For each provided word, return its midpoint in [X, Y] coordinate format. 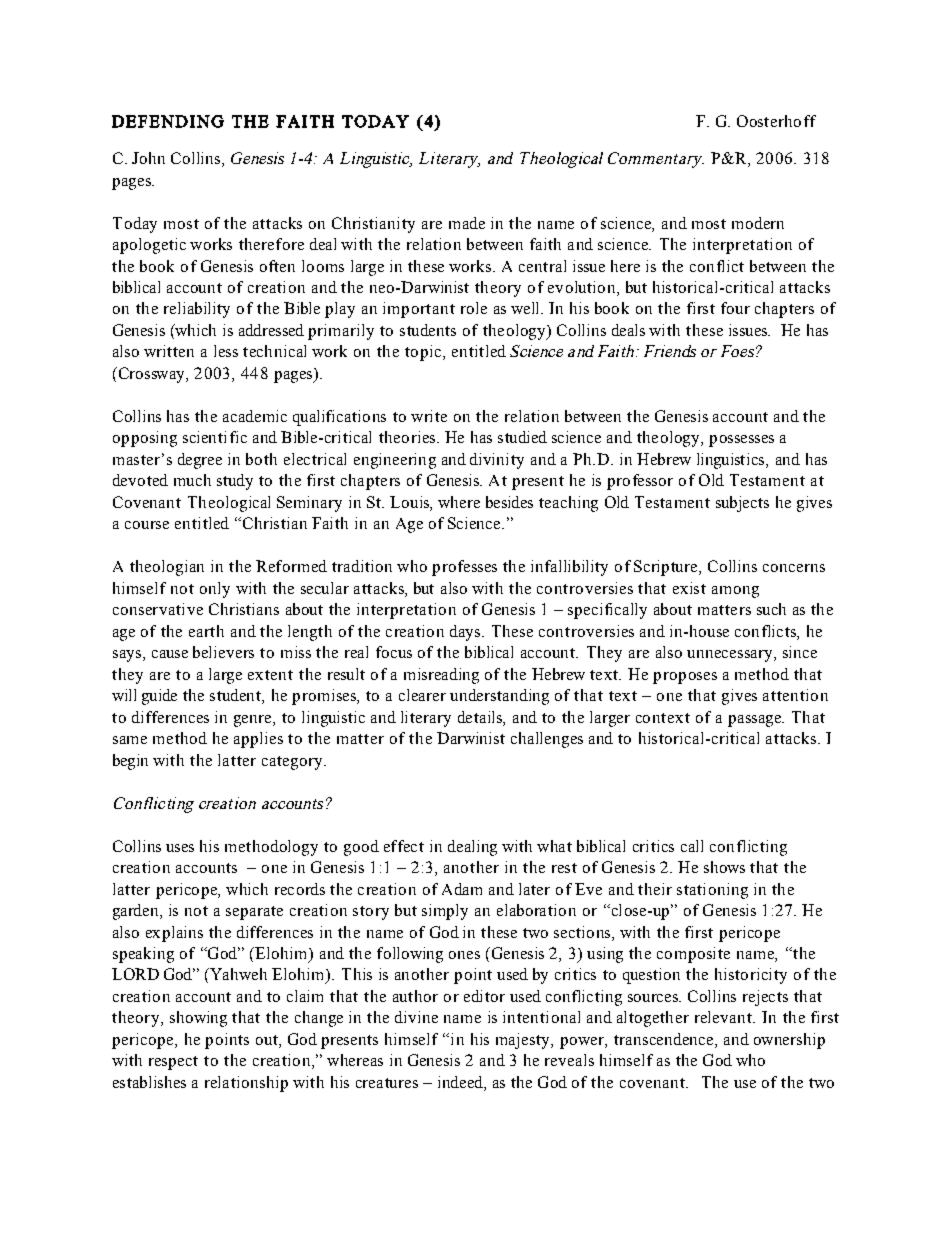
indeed [461, 1083]
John [148, 158]
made [467, 223]
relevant [724, 1017]
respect [173, 1063]
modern [758, 223]
